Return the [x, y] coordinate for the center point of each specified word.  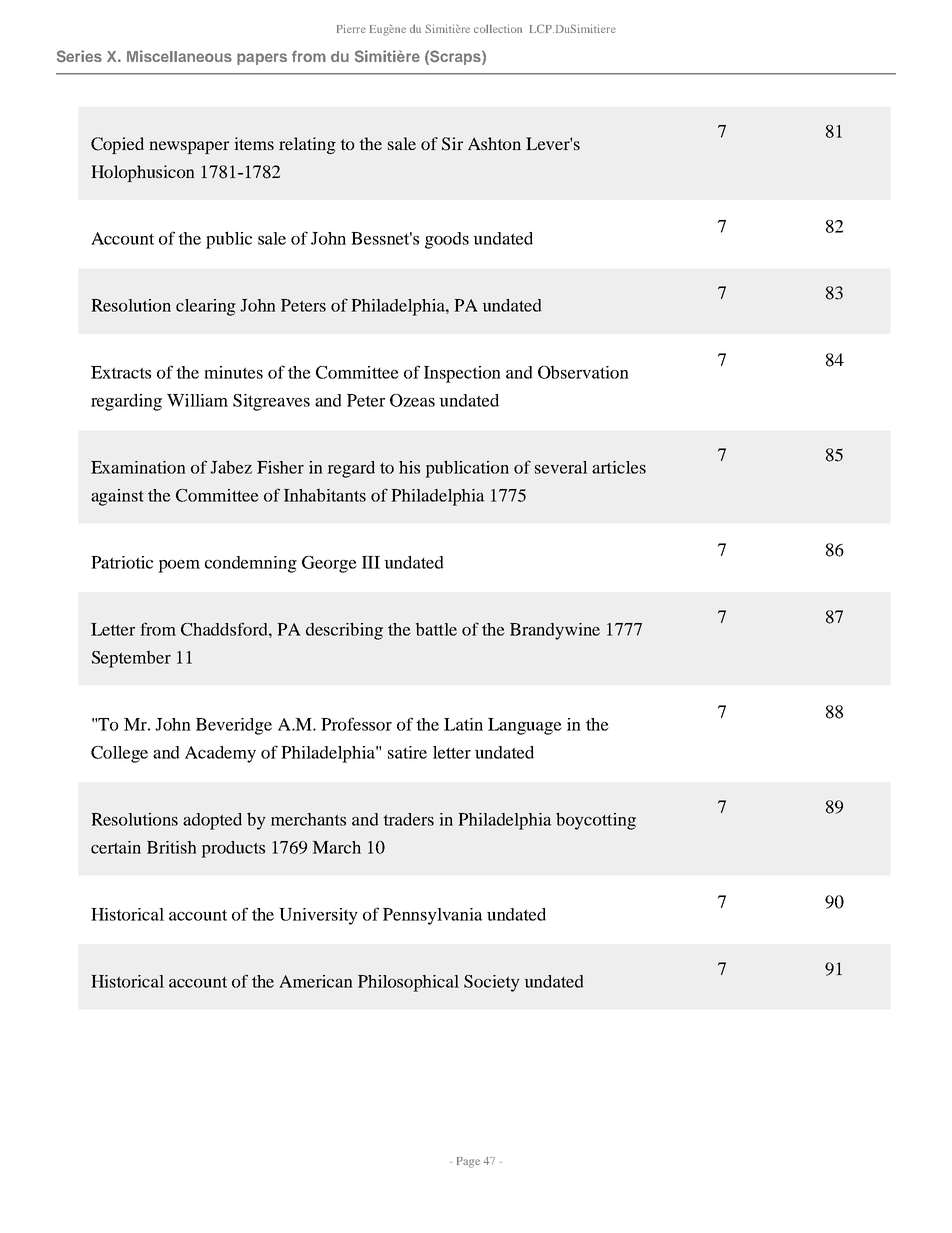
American [316, 981]
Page [468, 1162]
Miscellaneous [179, 56]
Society [492, 983]
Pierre [351, 28]
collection [498, 28]
